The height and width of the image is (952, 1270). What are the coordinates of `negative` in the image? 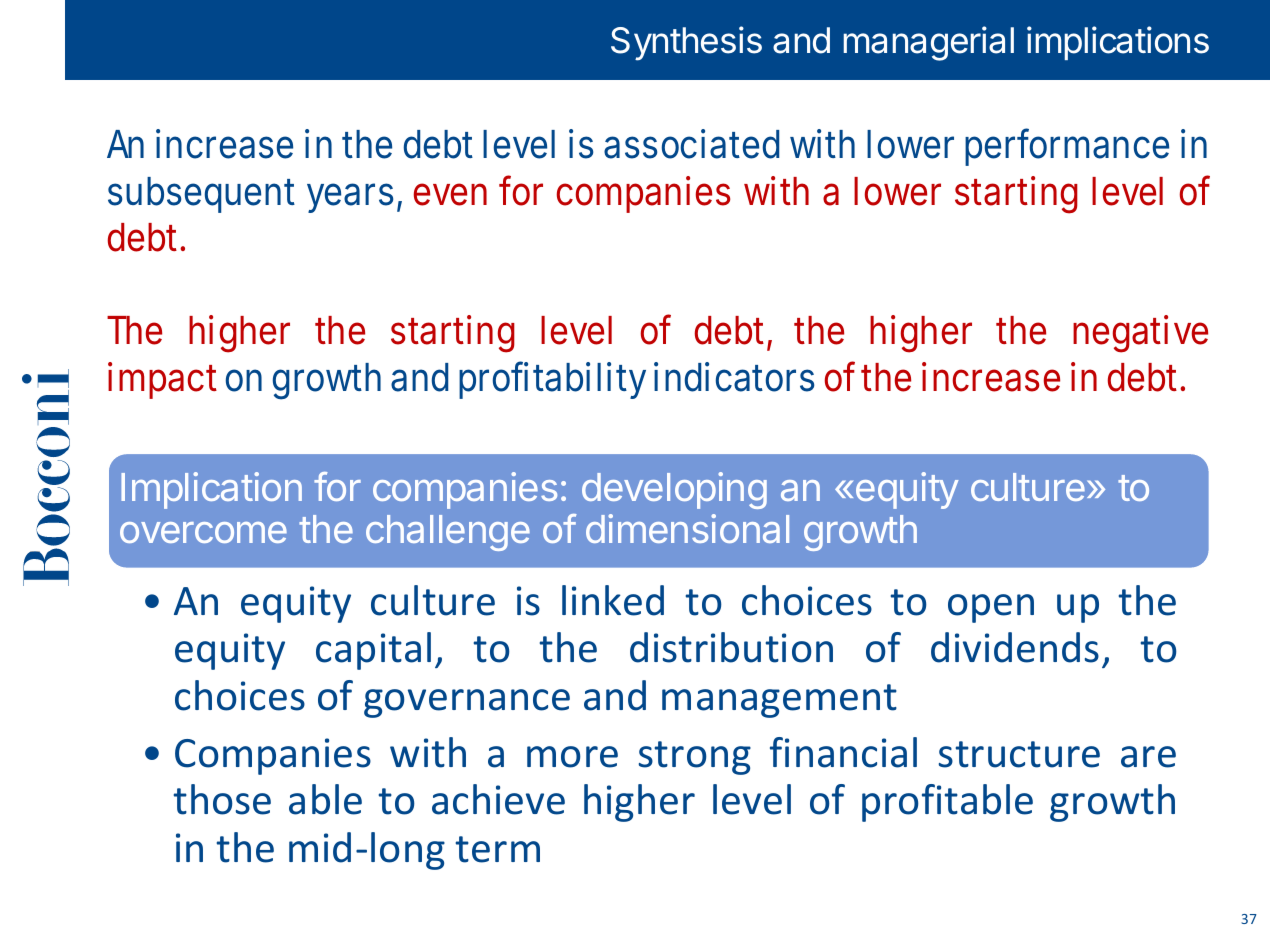 It's located at (1140, 334).
